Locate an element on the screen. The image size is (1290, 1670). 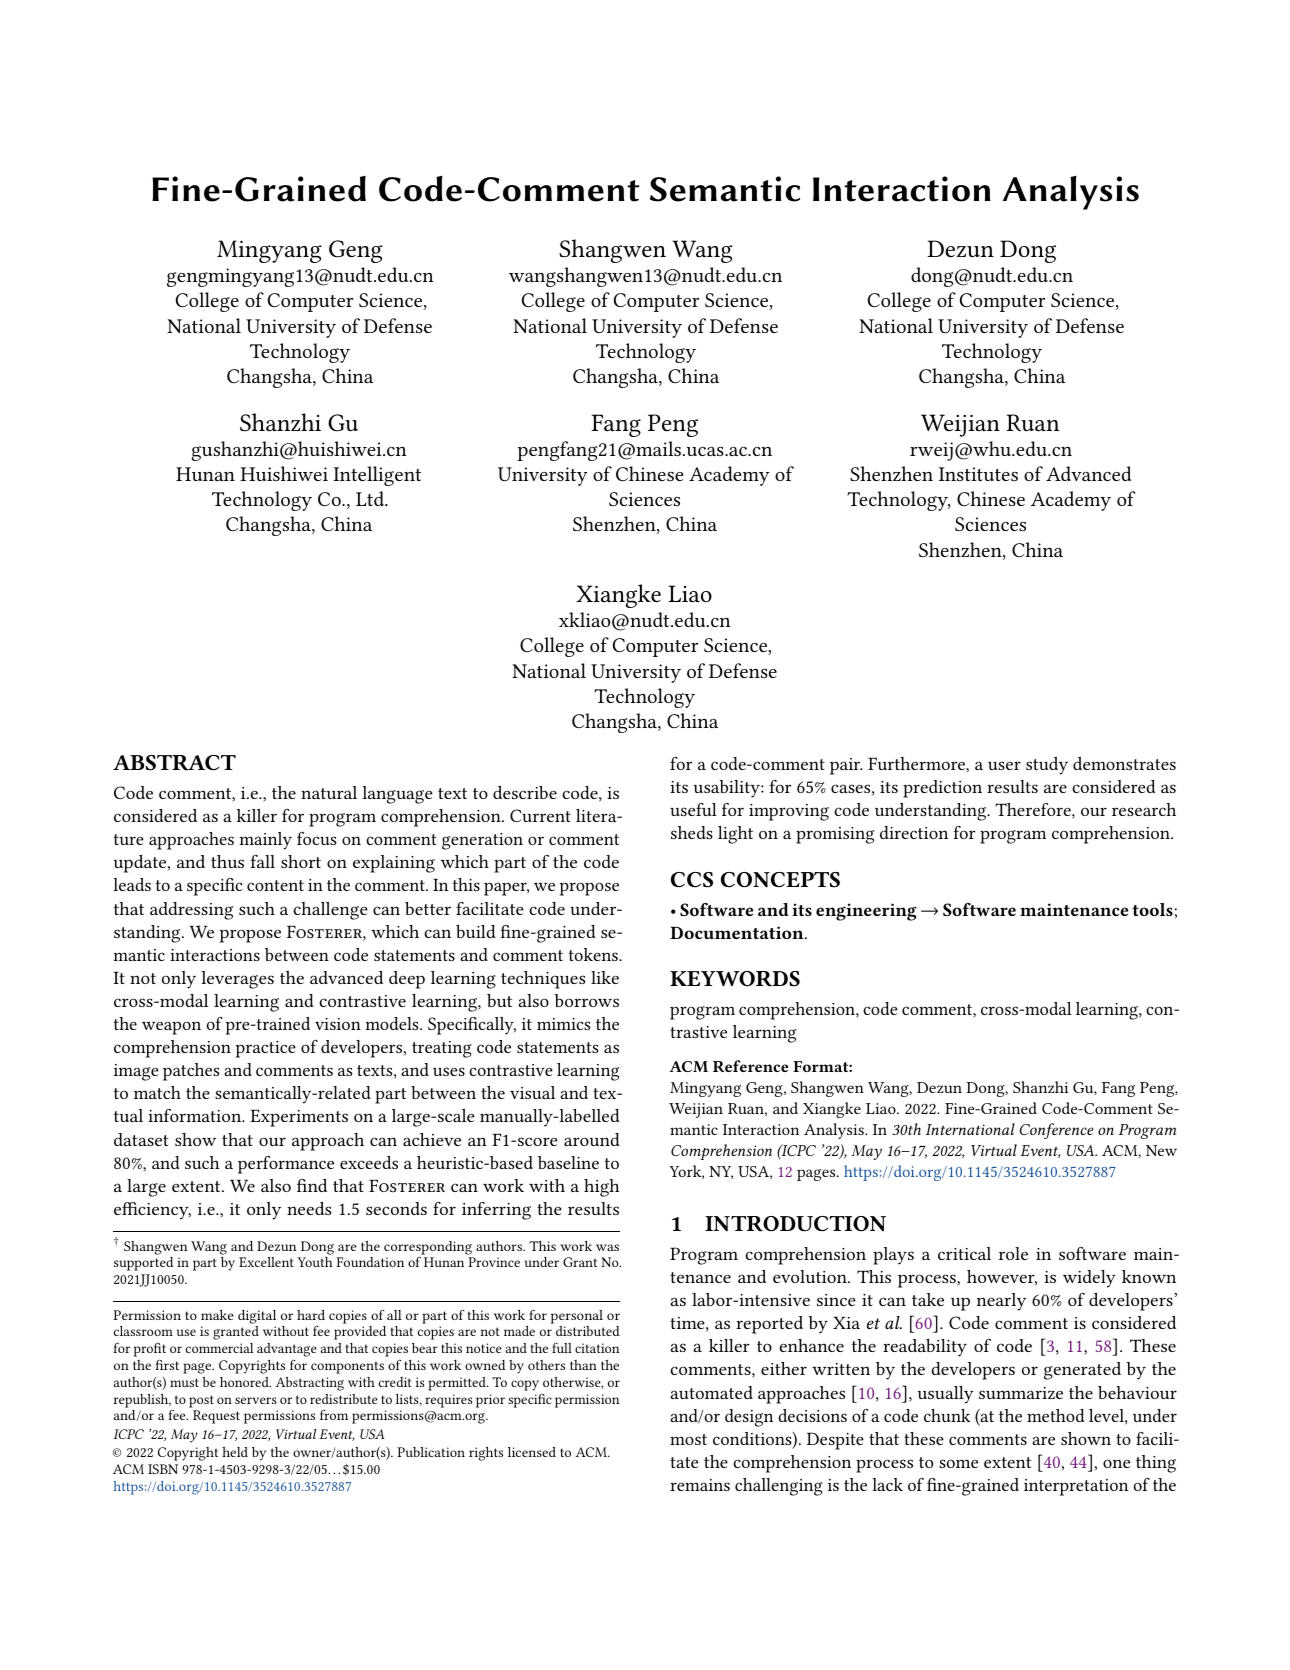
tools is located at coordinates (1152, 909).
